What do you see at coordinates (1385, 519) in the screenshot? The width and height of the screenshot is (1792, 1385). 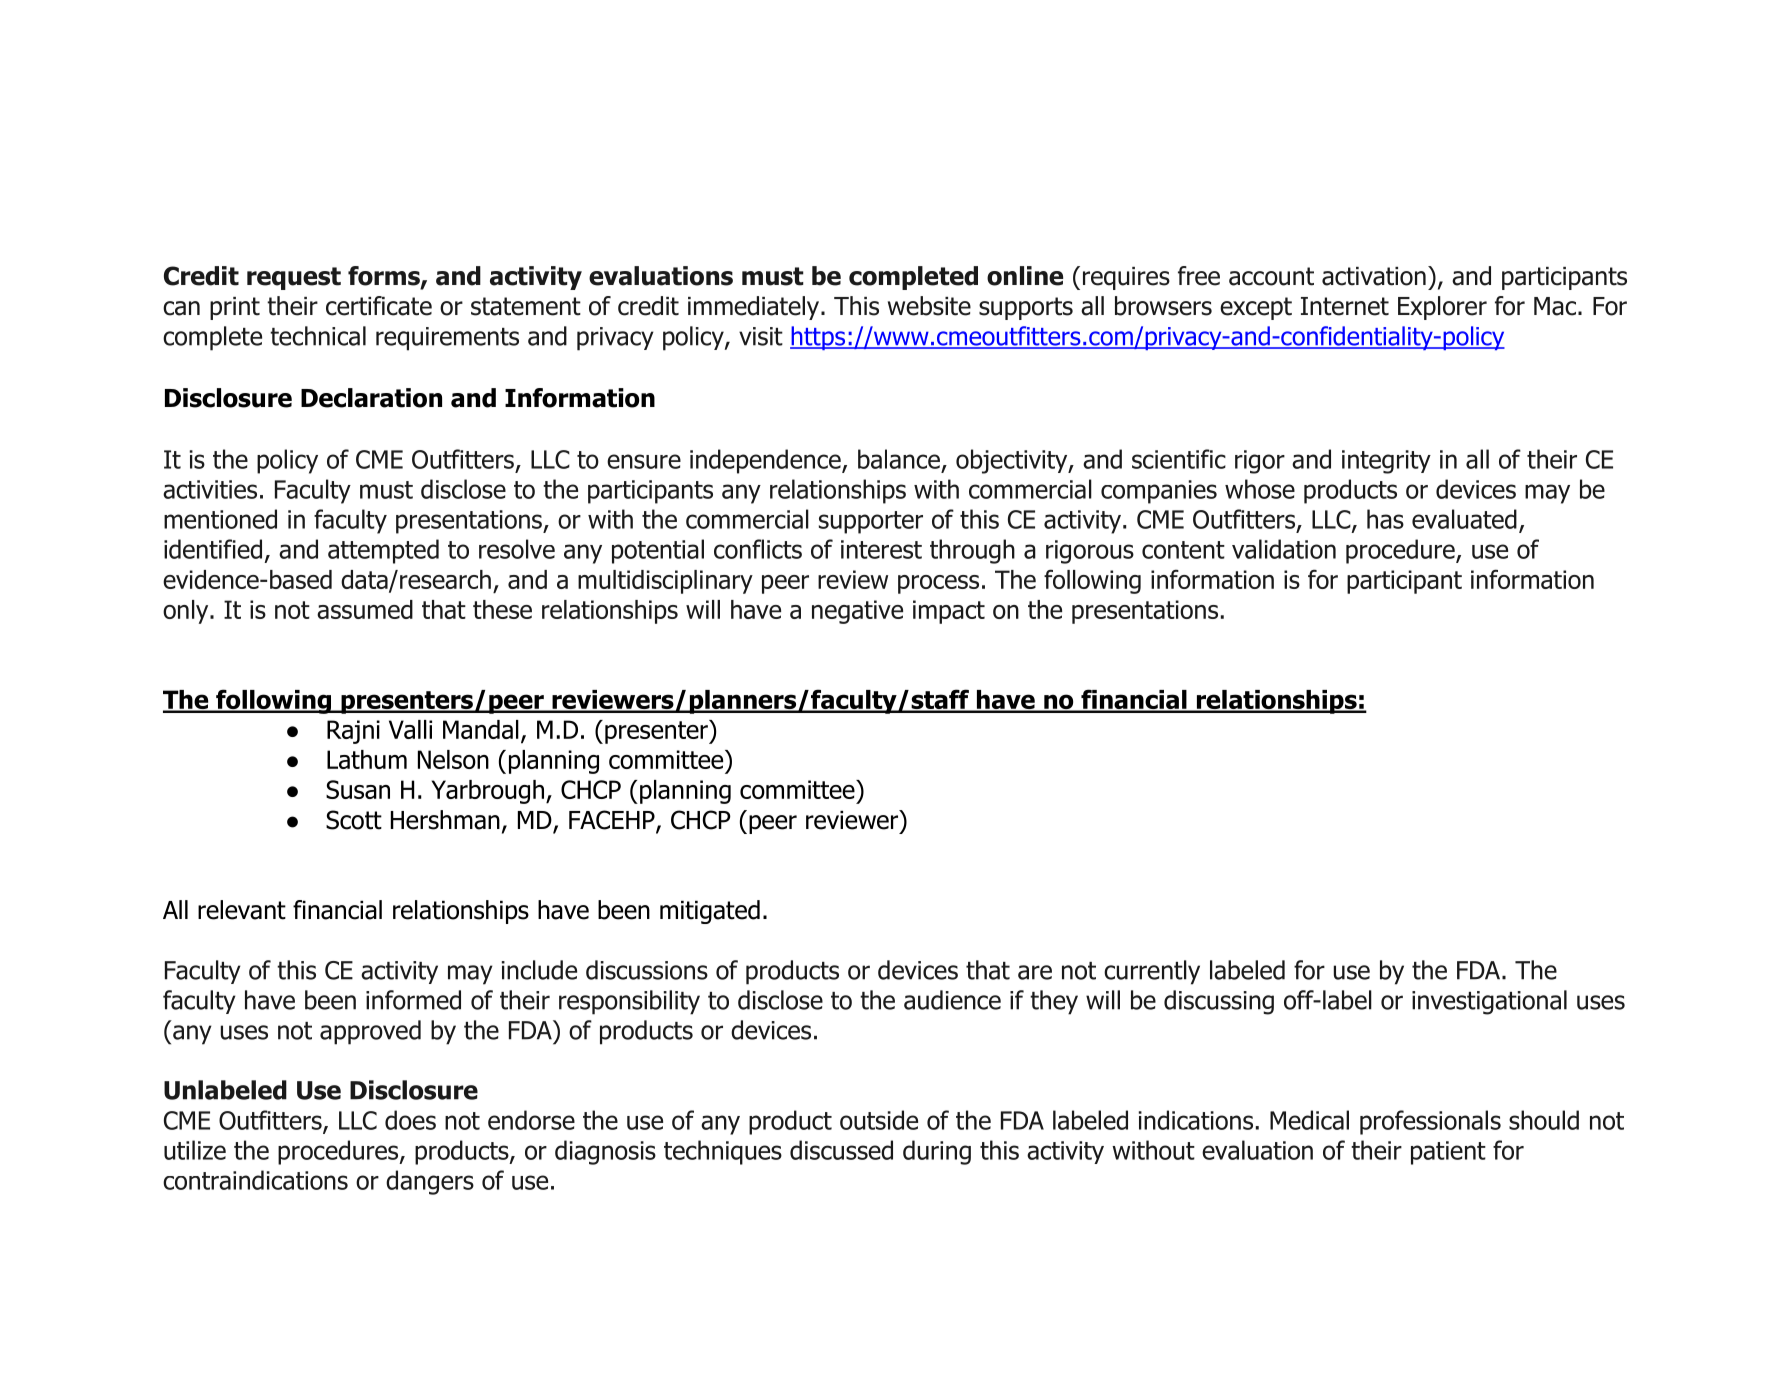 I see `has` at bounding box center [1385, 519].
